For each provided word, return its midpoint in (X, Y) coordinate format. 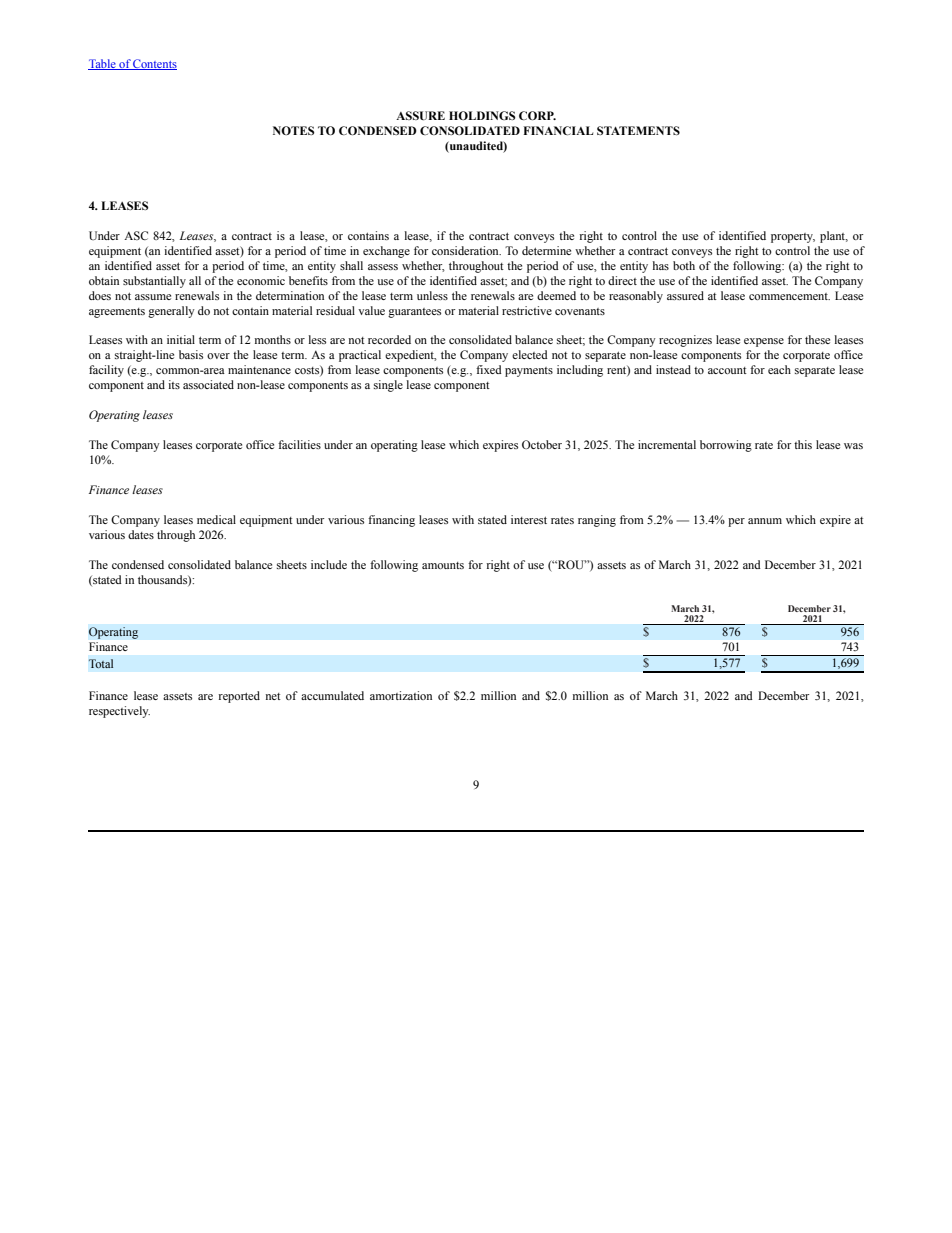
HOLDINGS (482, 115)
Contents (154, 64)
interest (529, 519)
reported (239, 697)
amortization (401, 695)
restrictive (527, 310)
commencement (789, 296)
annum (765, 521)
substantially (154, 282)
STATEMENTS (638, 130)
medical (216, 519)
